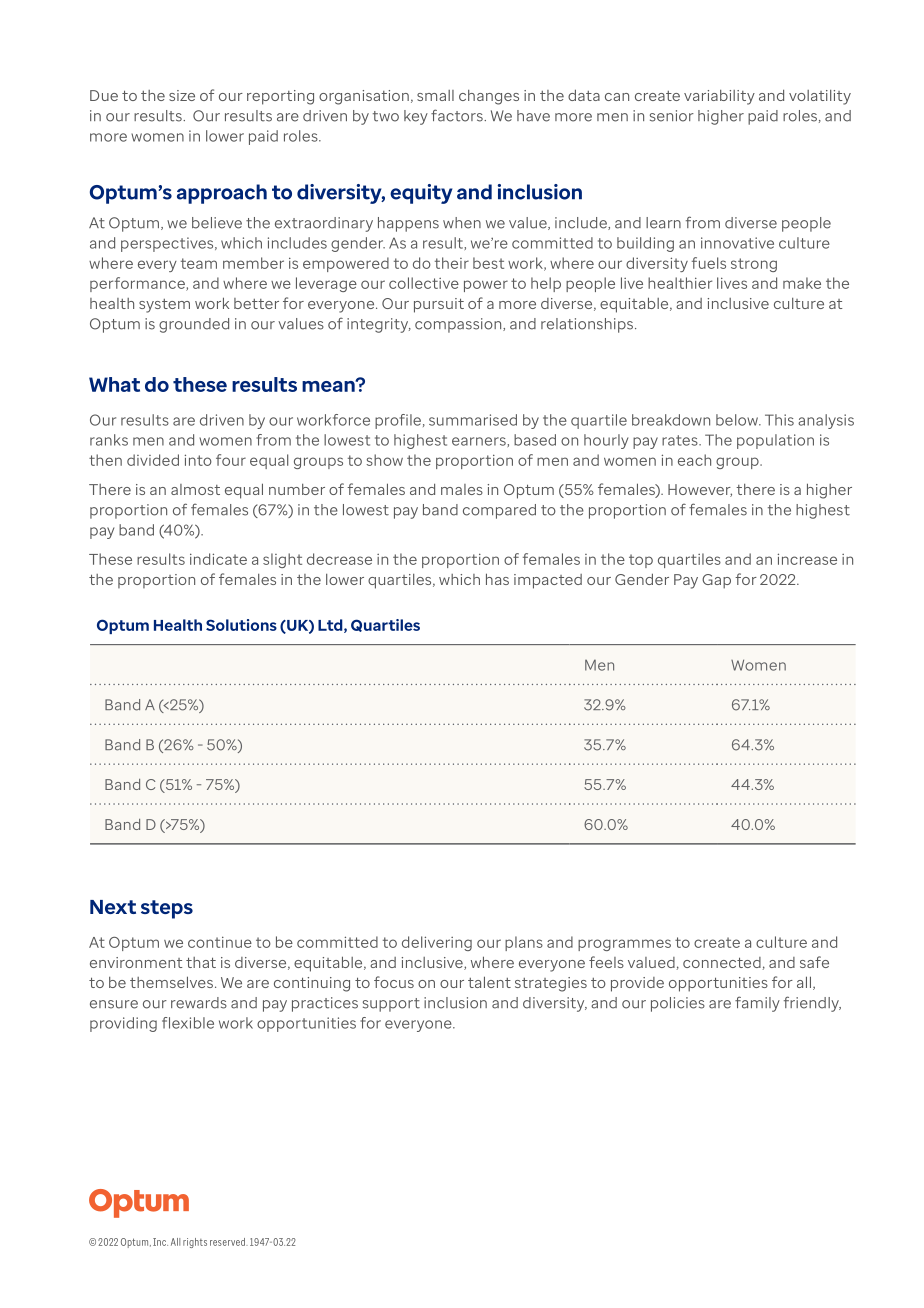 The width and height of the image is (924, 1308). What do you see at coordinates (182, 95) in the image?
I see `size` at bounding box center [182, 95].
